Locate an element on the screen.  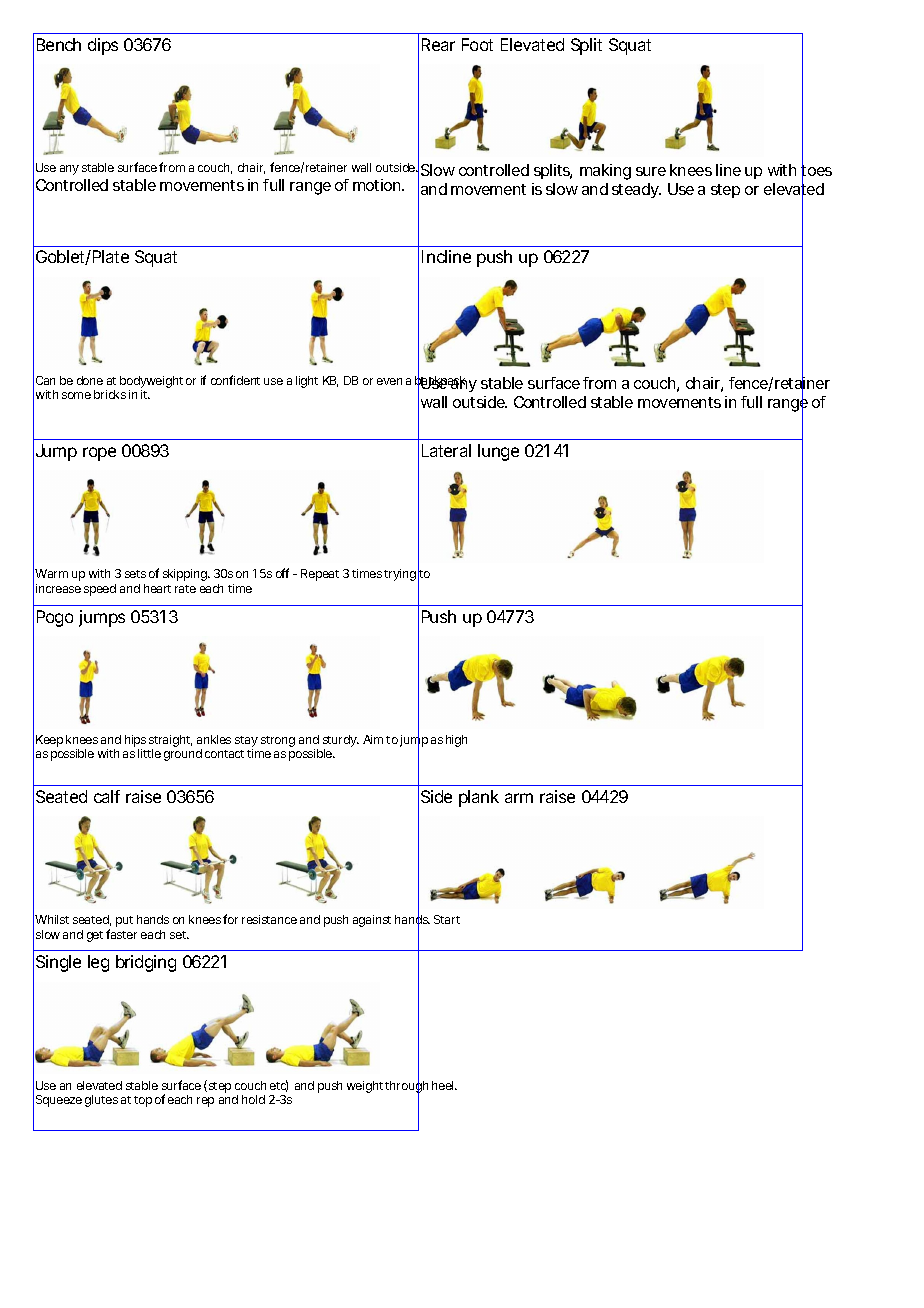
sure is located at coordinates (651, 171).
